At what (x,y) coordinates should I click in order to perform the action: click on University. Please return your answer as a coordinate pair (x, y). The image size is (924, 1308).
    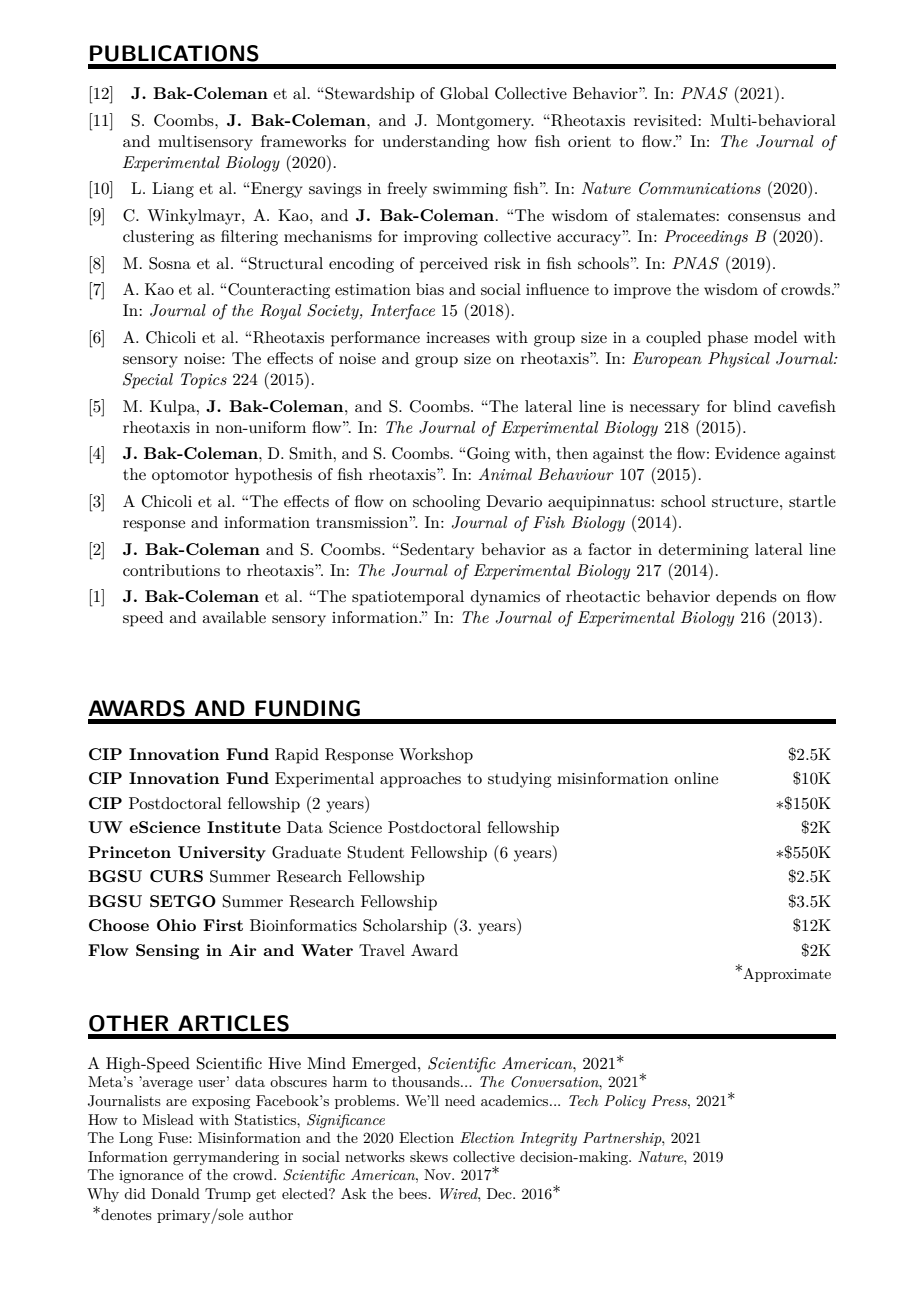
    Looking at the image, I should click on (222, 854).
